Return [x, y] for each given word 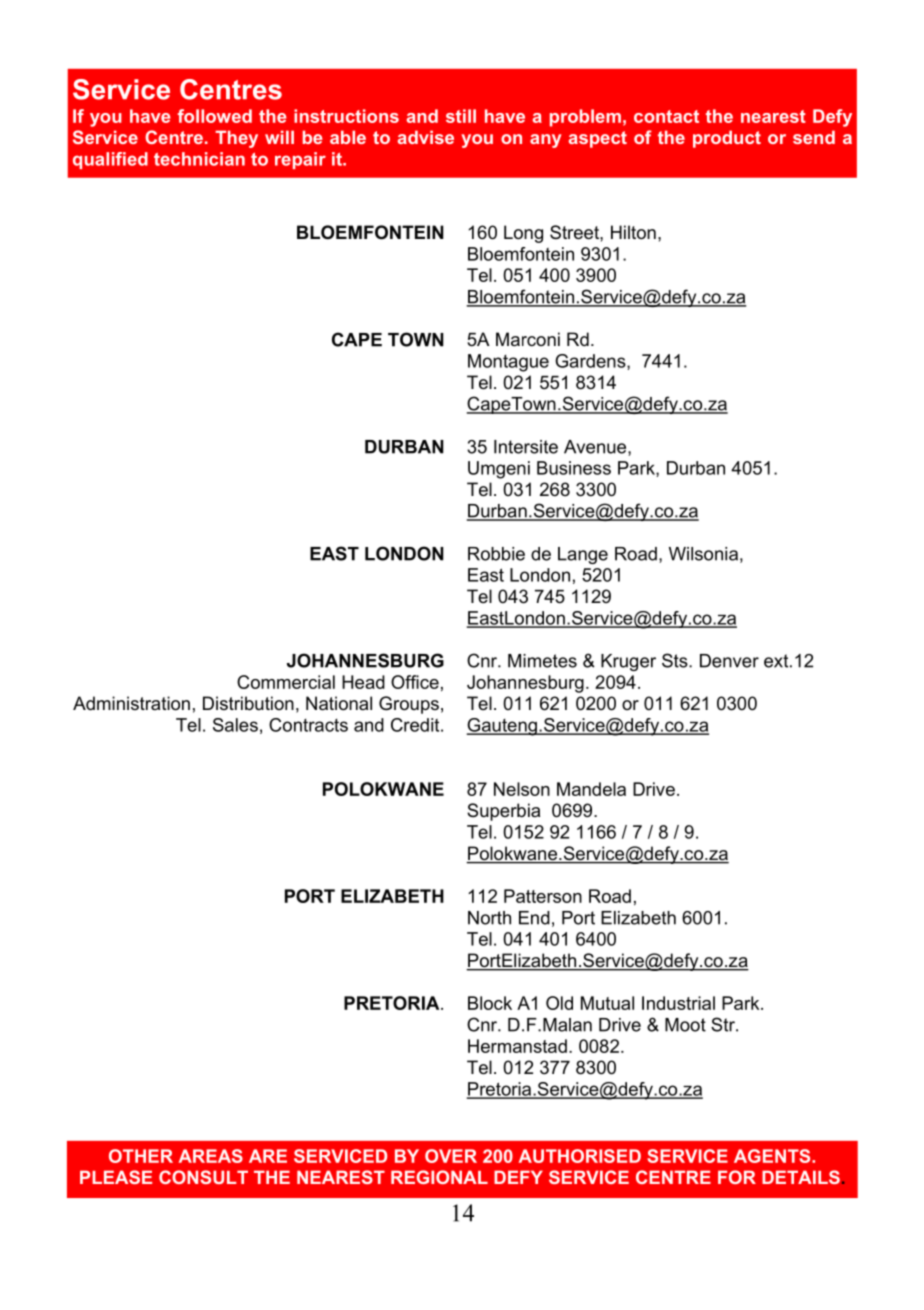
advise [425, 137]
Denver [729, 661]
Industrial [678, 1003]
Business [574, 468]
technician [199, 159]
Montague [508, 363]
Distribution [248, 703]
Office [415, 682]
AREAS [211, 1156]
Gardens [591, 362]
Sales [235, 725]
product [727, 139]
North [489, 918]
